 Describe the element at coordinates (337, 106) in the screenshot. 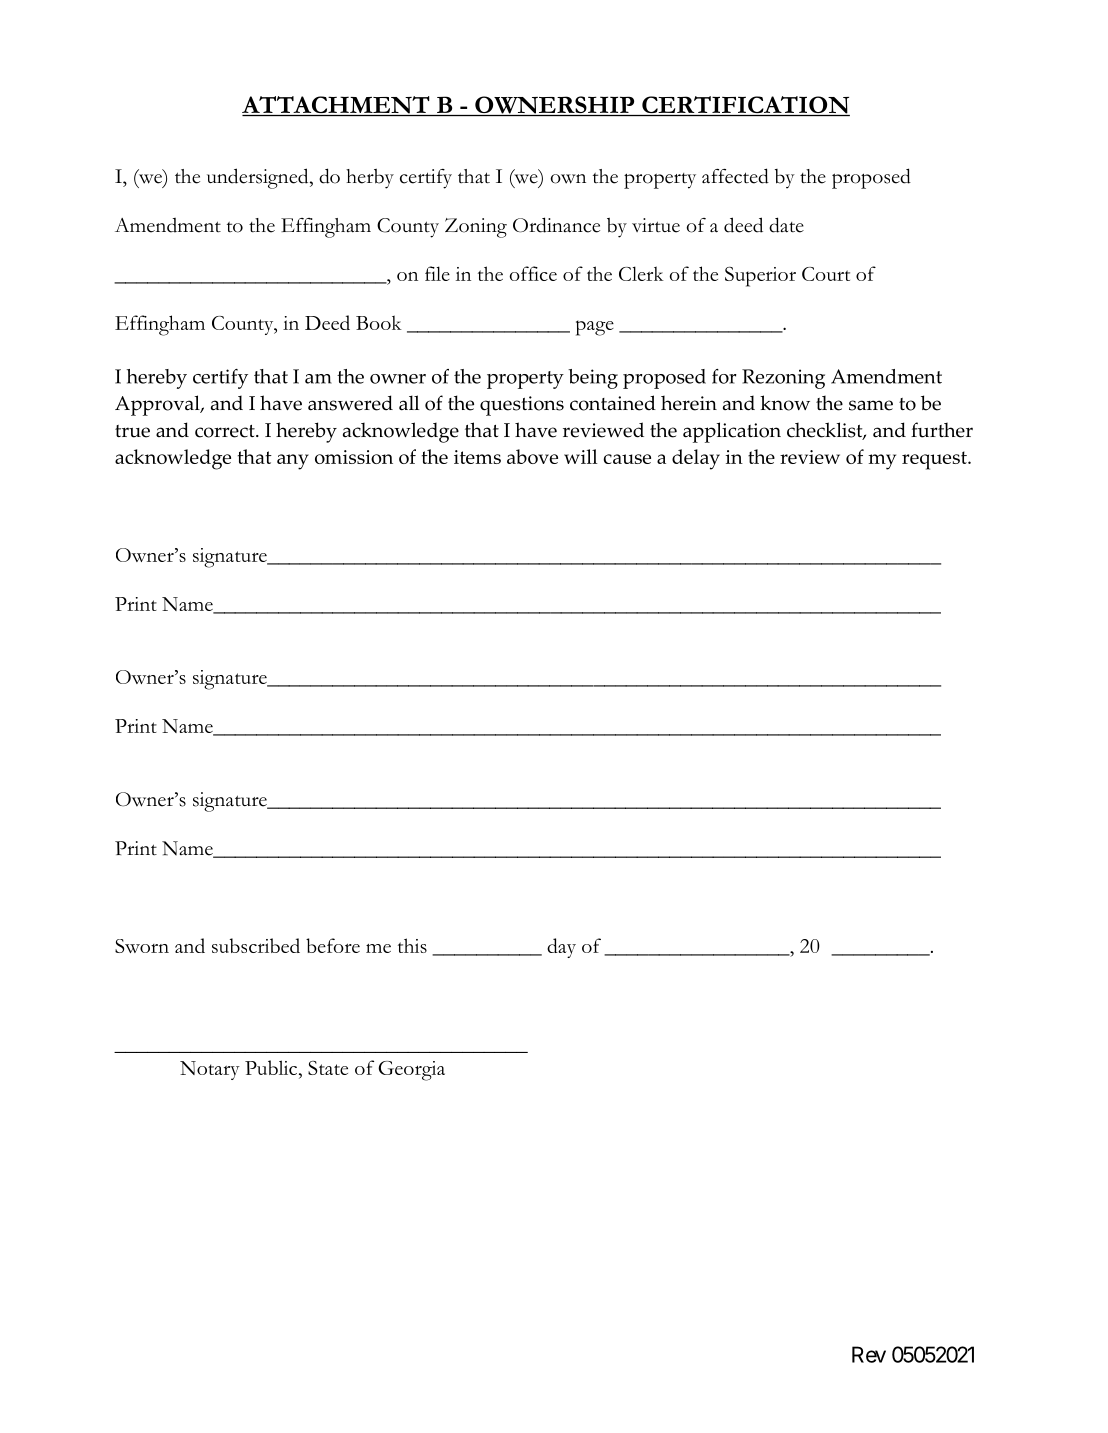

I see `ATTACHMENT` at that location.
